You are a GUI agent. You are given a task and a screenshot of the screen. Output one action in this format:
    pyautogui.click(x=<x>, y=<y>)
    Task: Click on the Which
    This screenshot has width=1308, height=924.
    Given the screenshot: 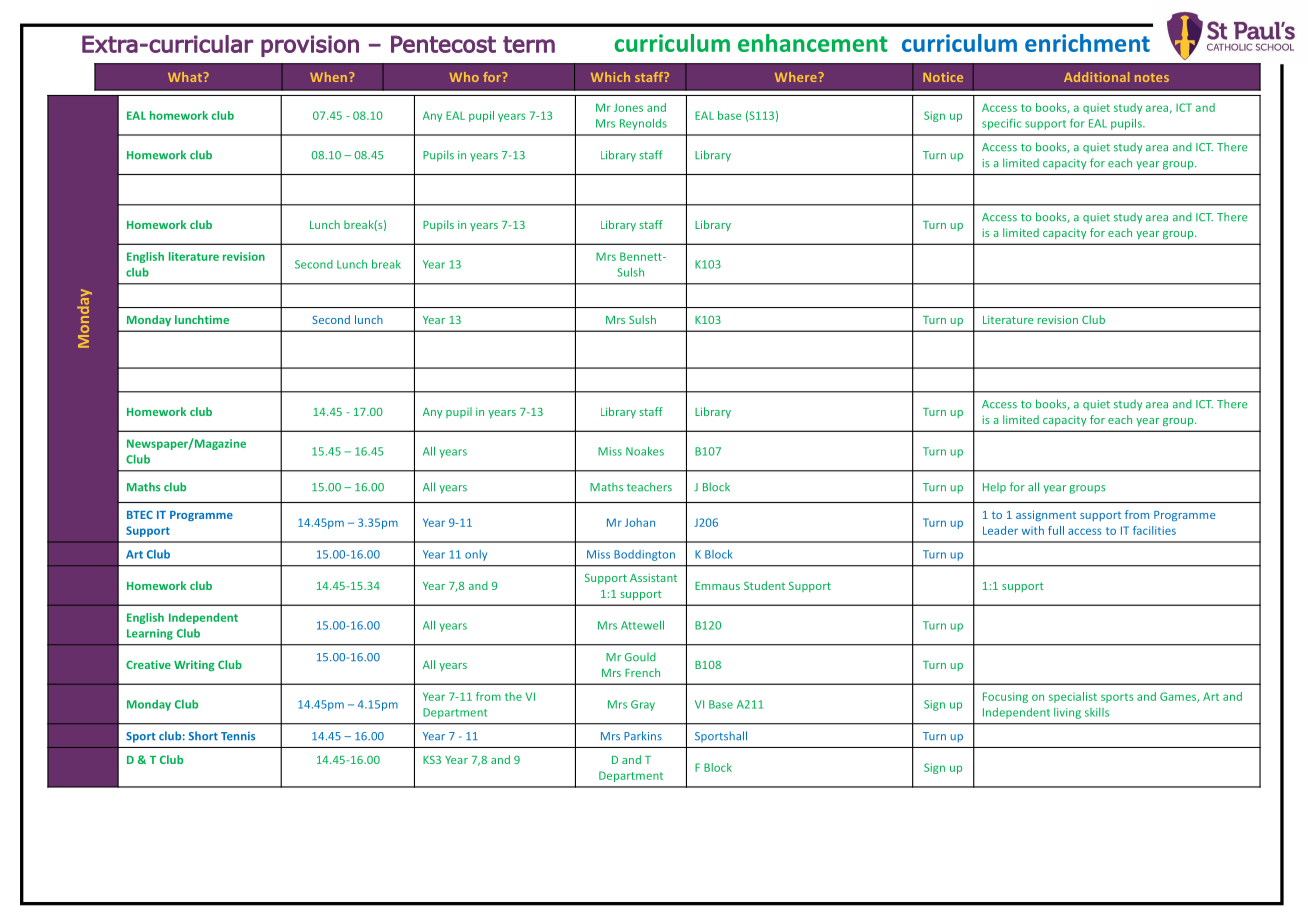 What is the action you would take?
    pyautogui.click(x=610, y=77)
